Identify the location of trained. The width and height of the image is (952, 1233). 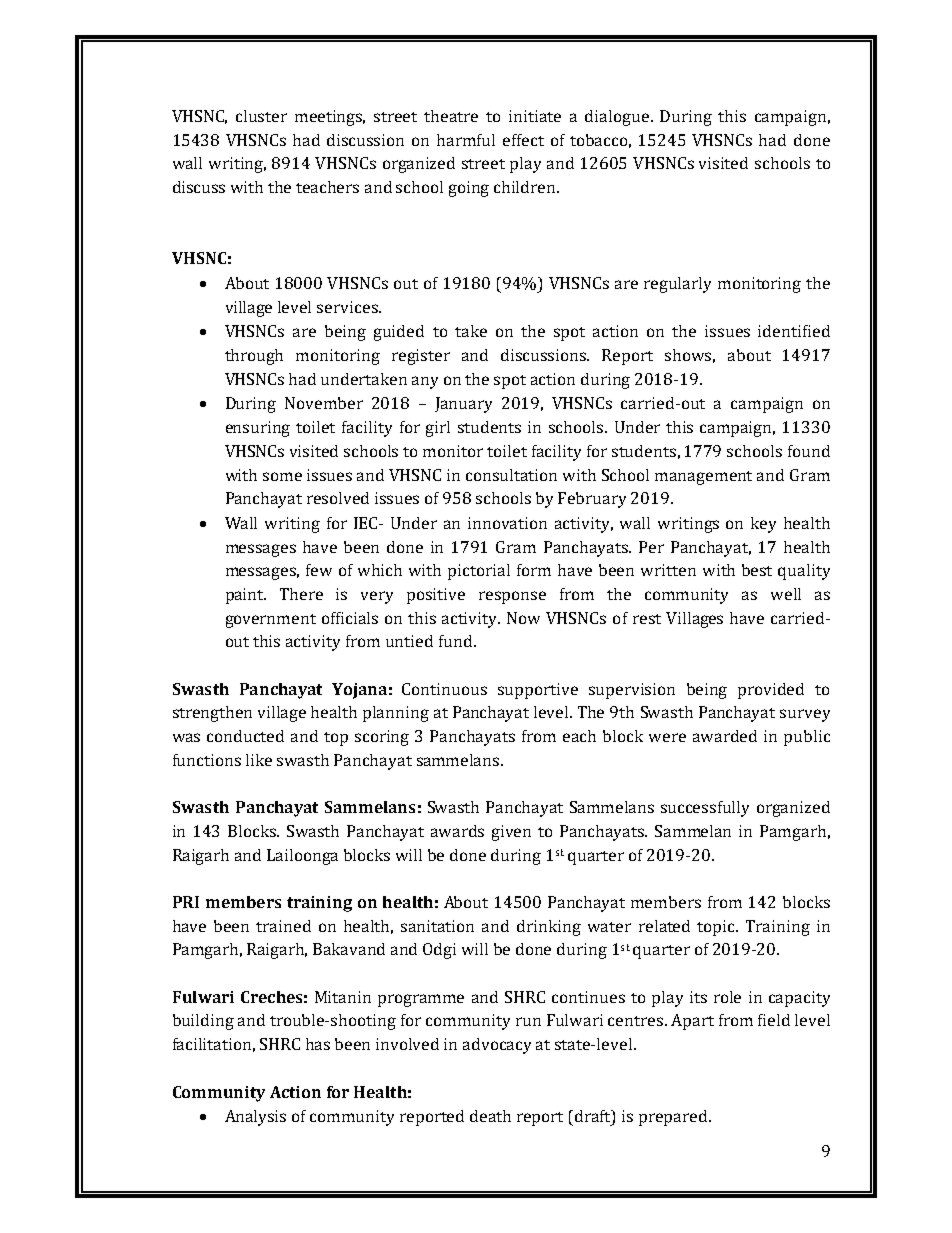
(283, 926).
